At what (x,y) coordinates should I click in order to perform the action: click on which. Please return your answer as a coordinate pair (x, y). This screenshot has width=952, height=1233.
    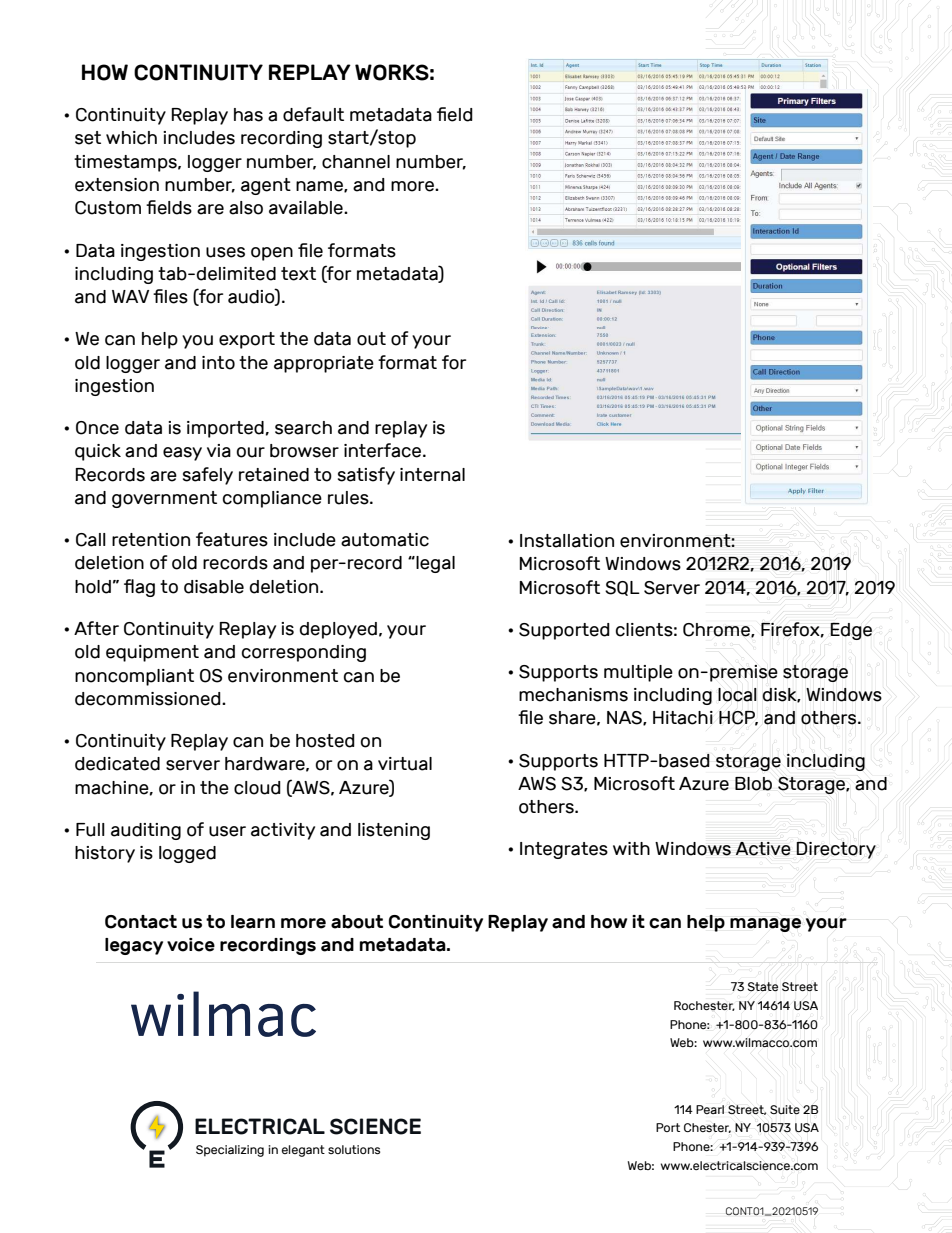
    Looking at the image, I should click on (131, 138).
